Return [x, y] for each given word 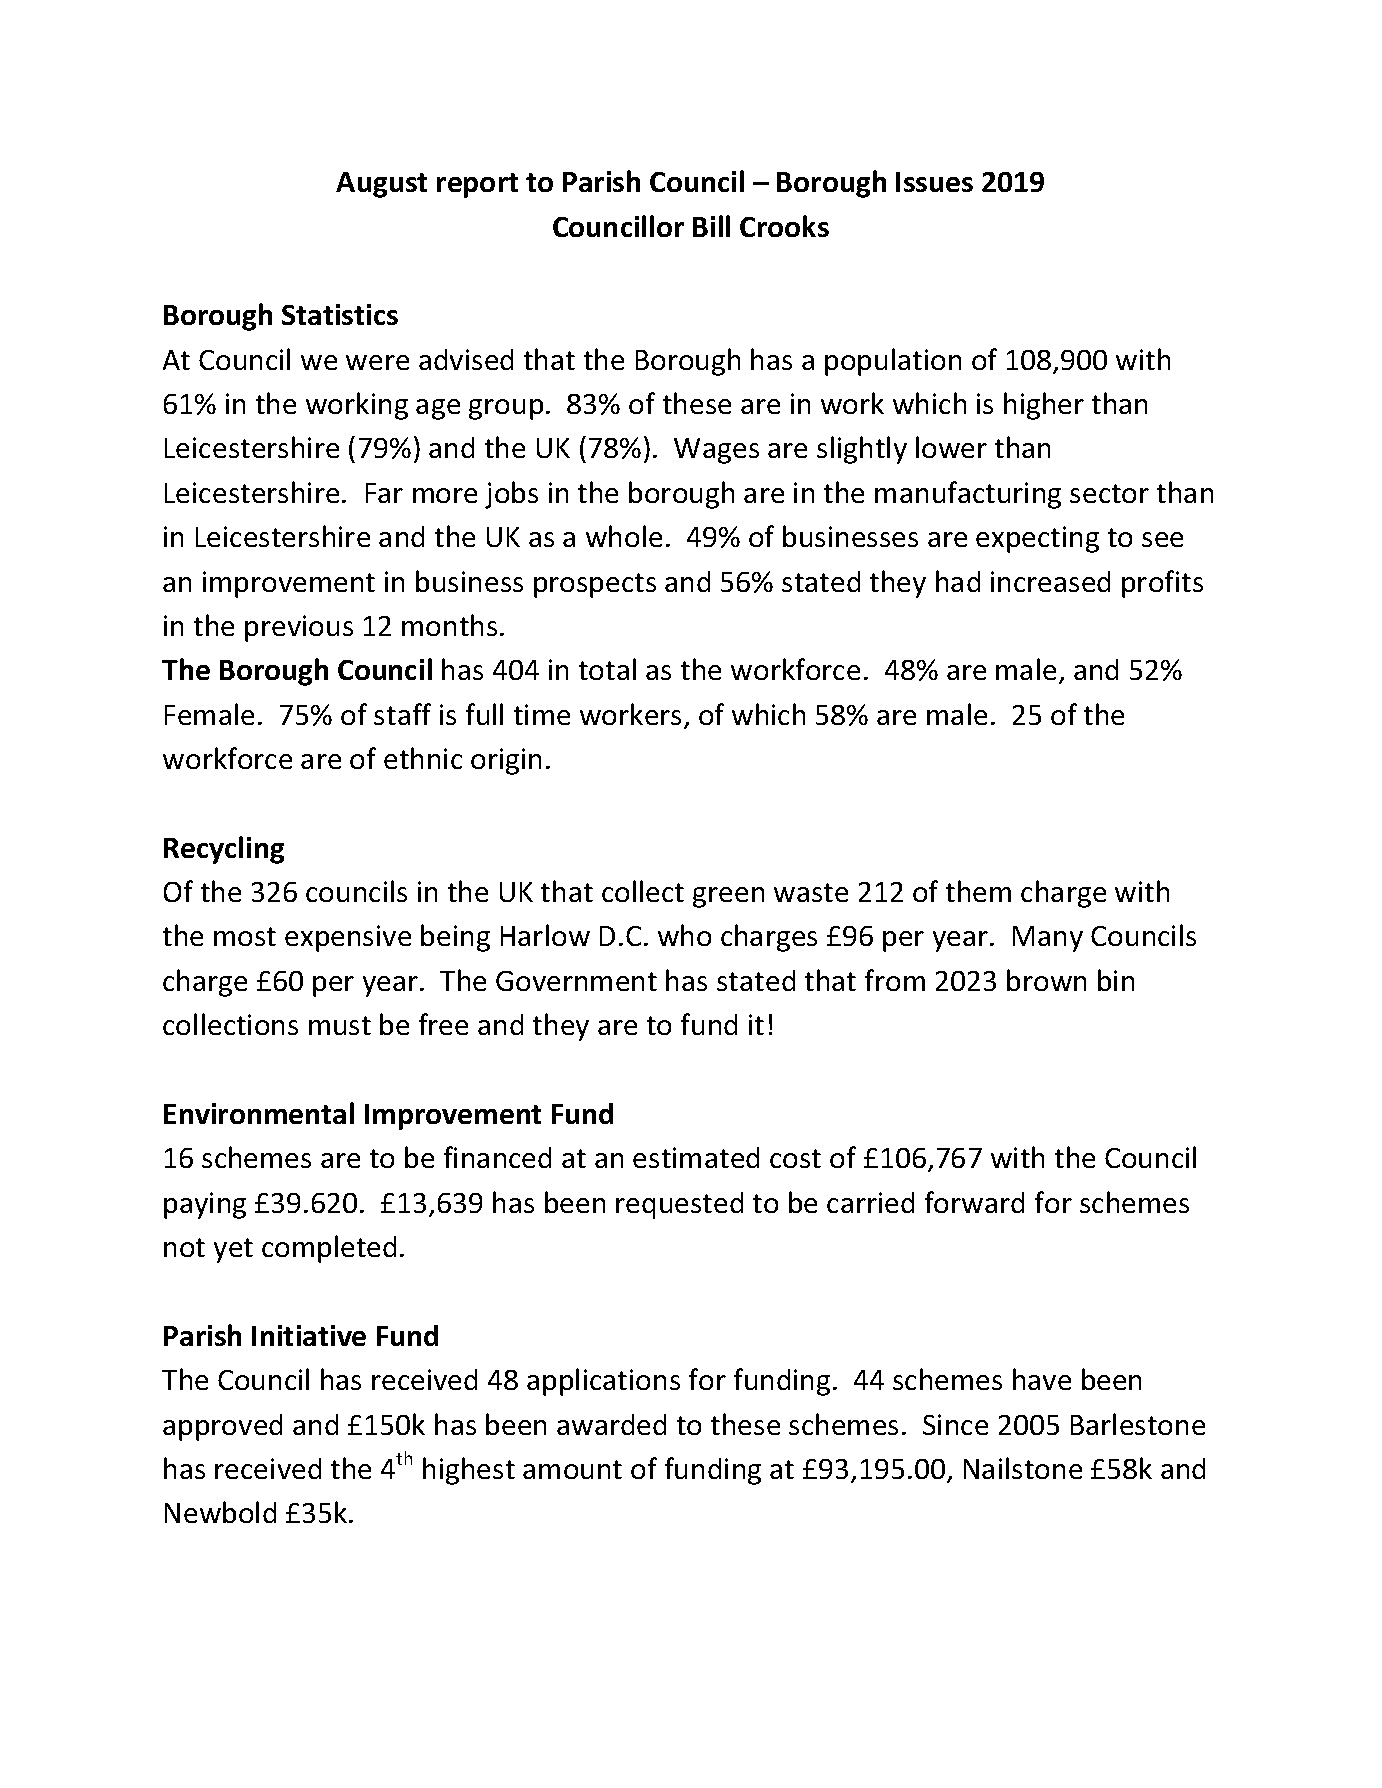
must [340, 1025]
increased [1050, 581]
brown [1046, 980]
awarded [611, 1424]
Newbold [220, 1512]
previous [299, 628]
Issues [934, 182]
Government [576, 981]
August [381, 185]
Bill [711, 226]
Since [955, 1424]
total [607, 669]
